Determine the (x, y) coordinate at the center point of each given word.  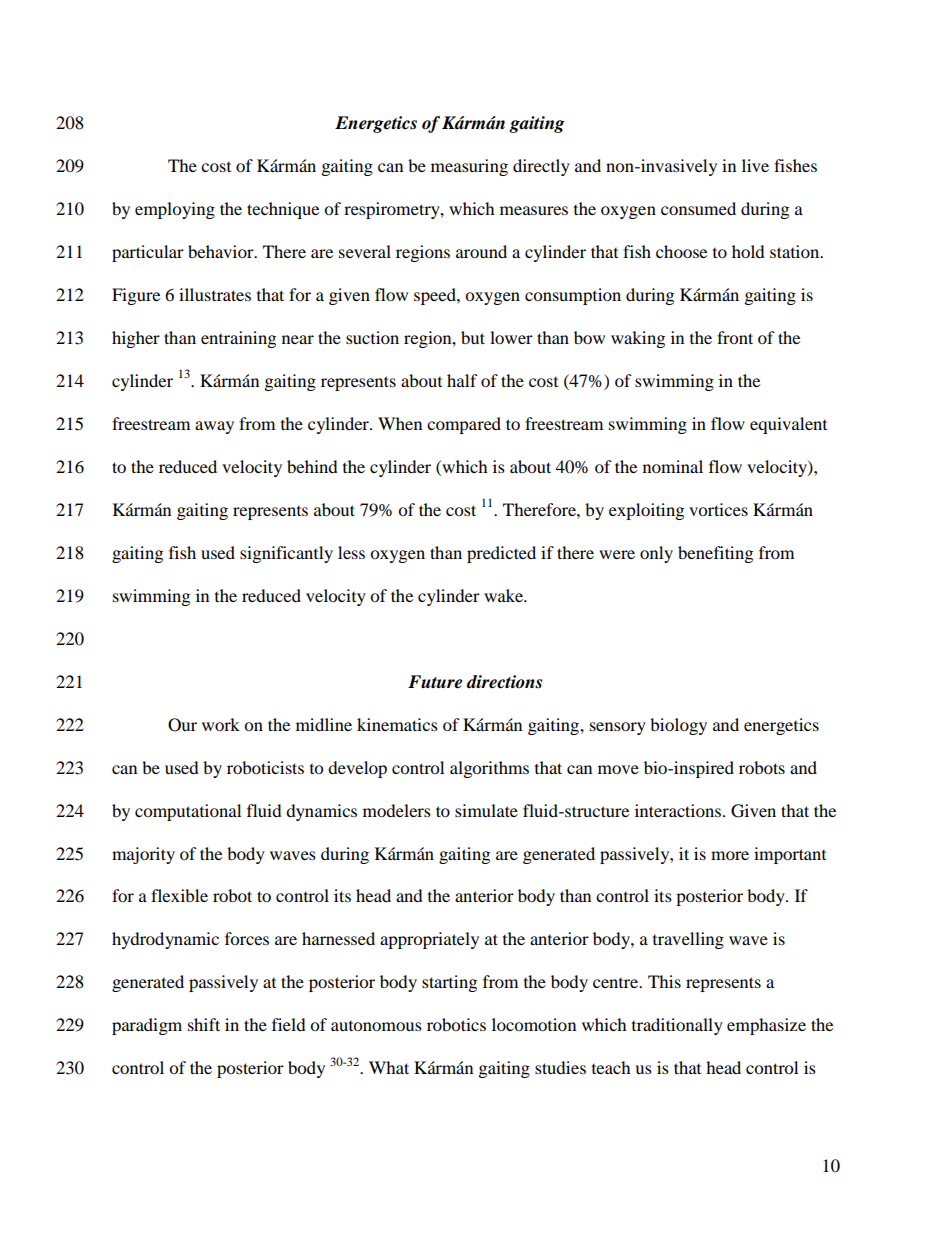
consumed (698, 208)
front (735, 337)
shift (204, 1024)
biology (678, 726)
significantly (286, 554)
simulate (486, 810)
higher (136, 339)
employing (175, 210)
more (730, 855)
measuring (469, 167)
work (221, 724)
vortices (718, 509)
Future (435, 682)
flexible (179, 895)
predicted (501, 554)
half (462, 380)
